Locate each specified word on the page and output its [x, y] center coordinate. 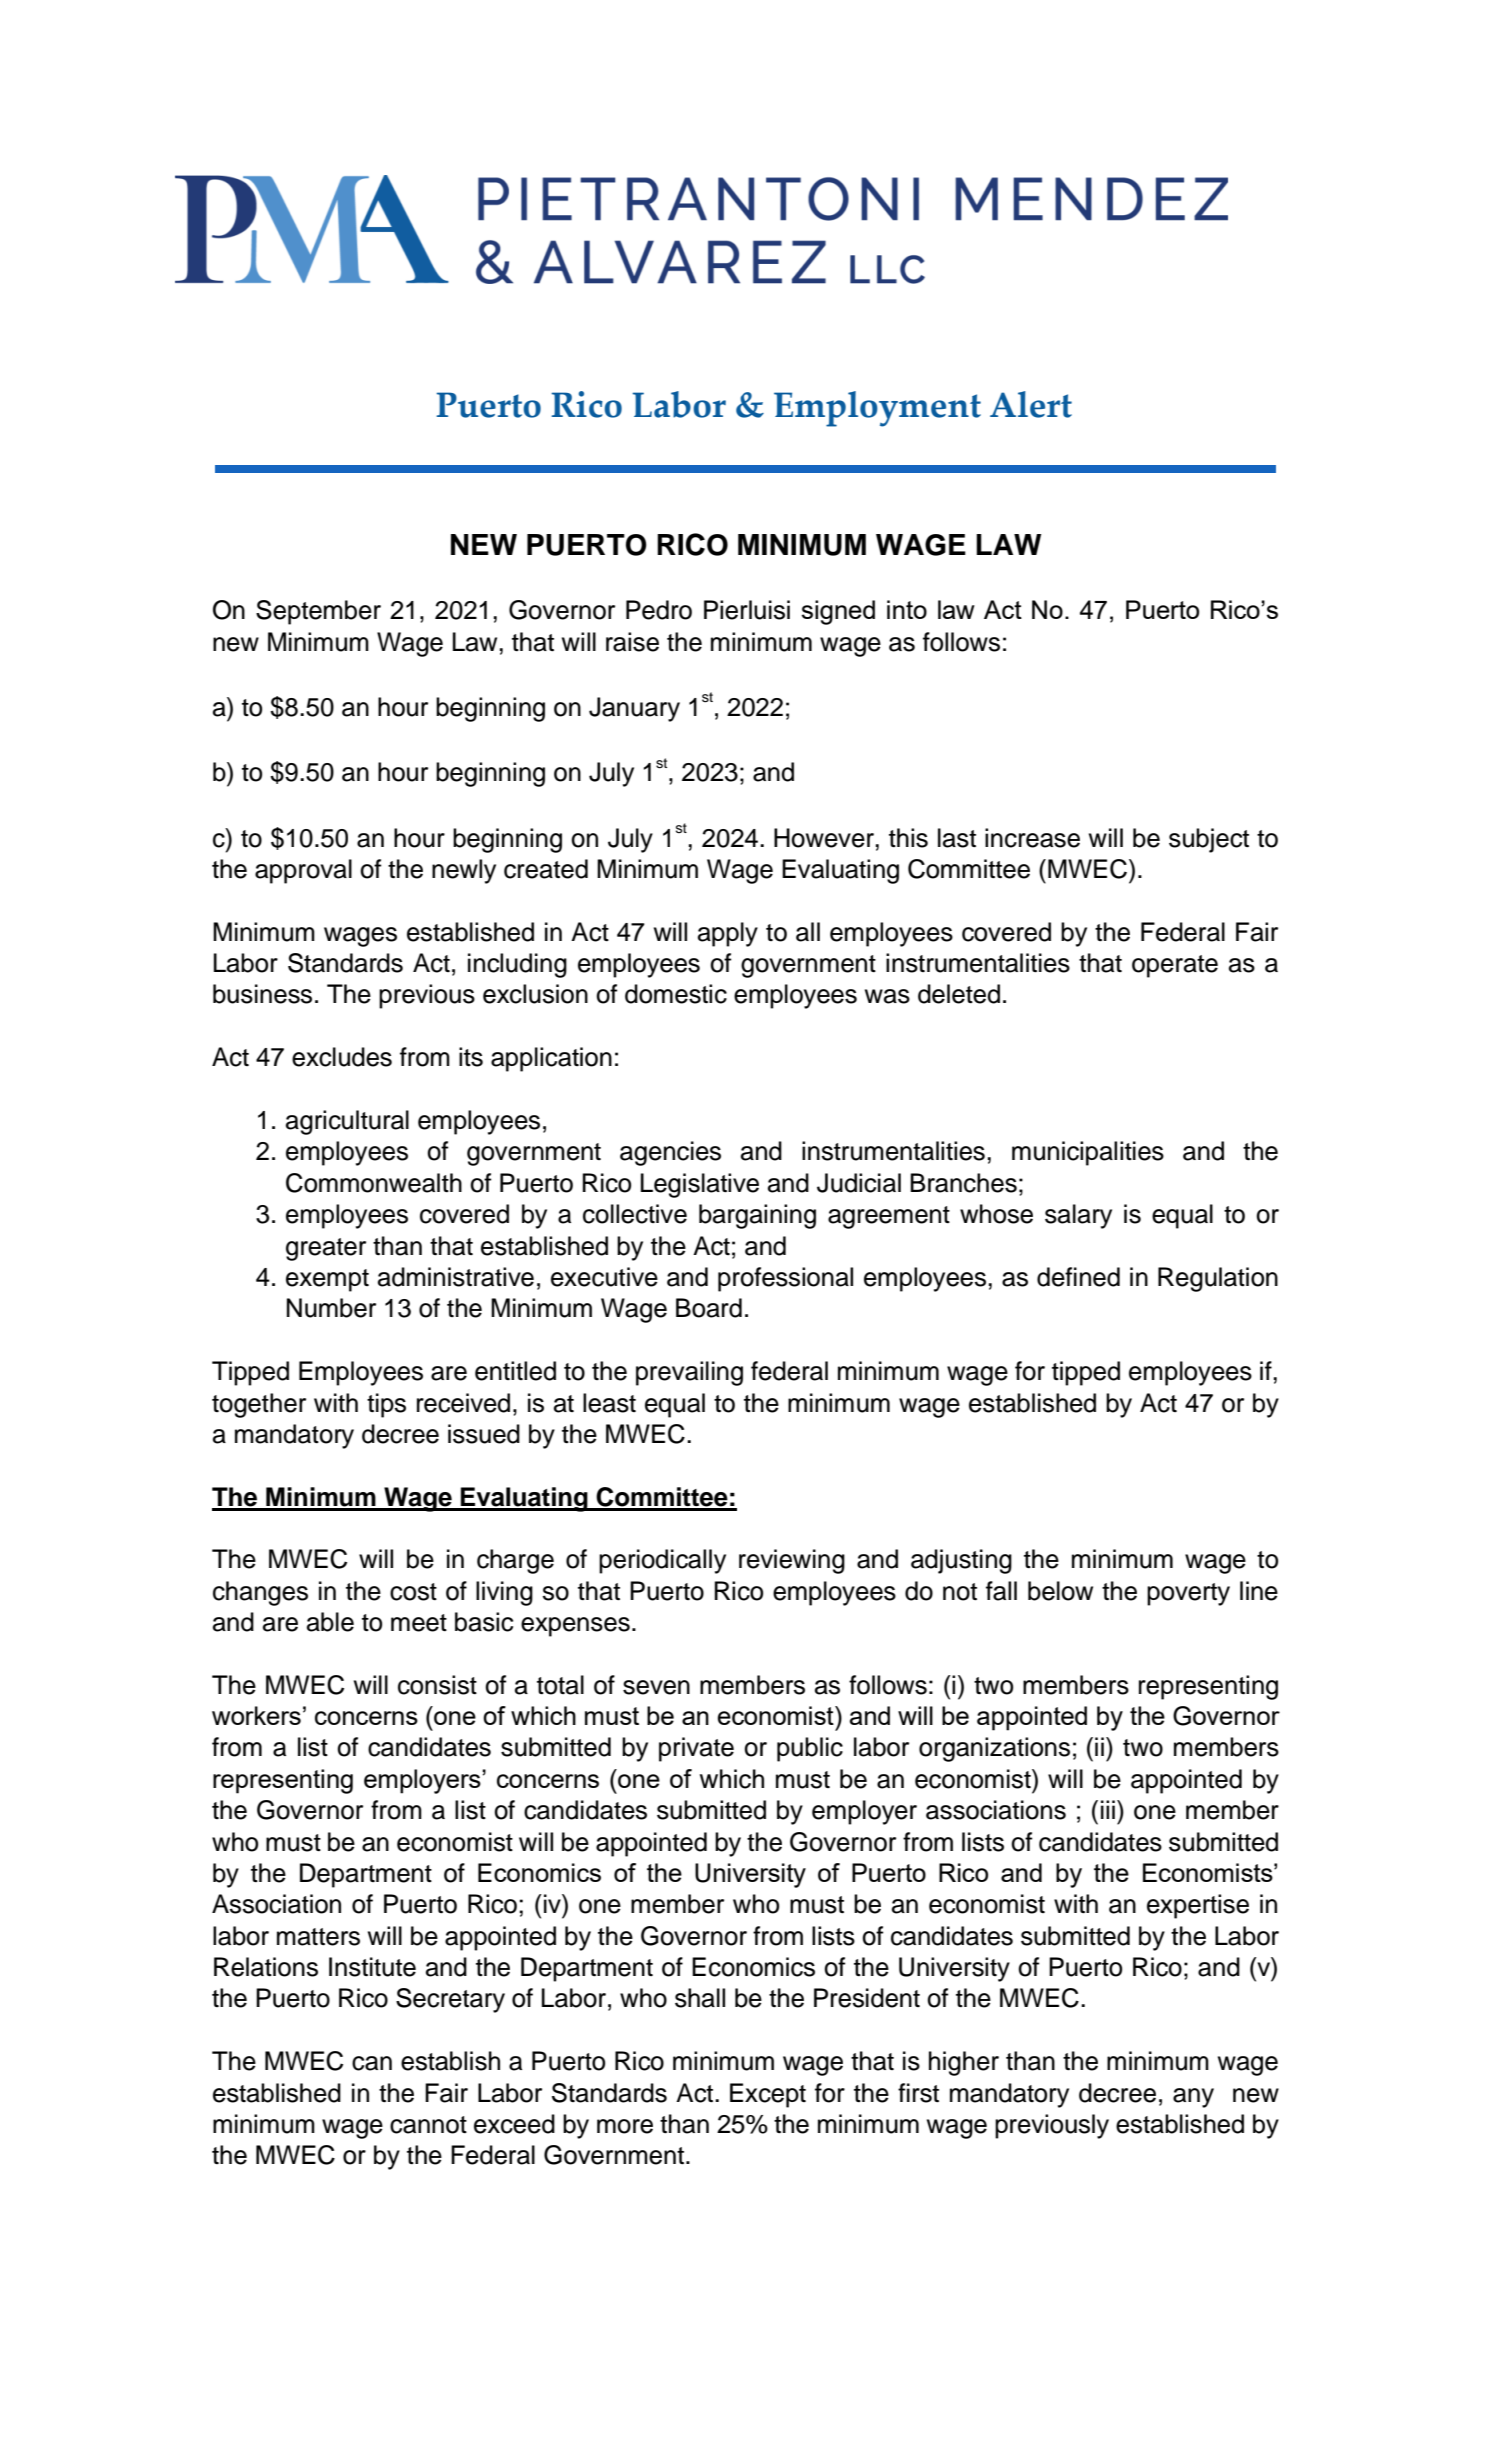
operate [1175, 966]
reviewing [792, 1561]
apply [728, 934]
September [318, 612]
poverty [1188, 1594]
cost [413, 1592]
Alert [1031, 404]
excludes [342, 1057]
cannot [428, 2125]
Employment [877, 409]
